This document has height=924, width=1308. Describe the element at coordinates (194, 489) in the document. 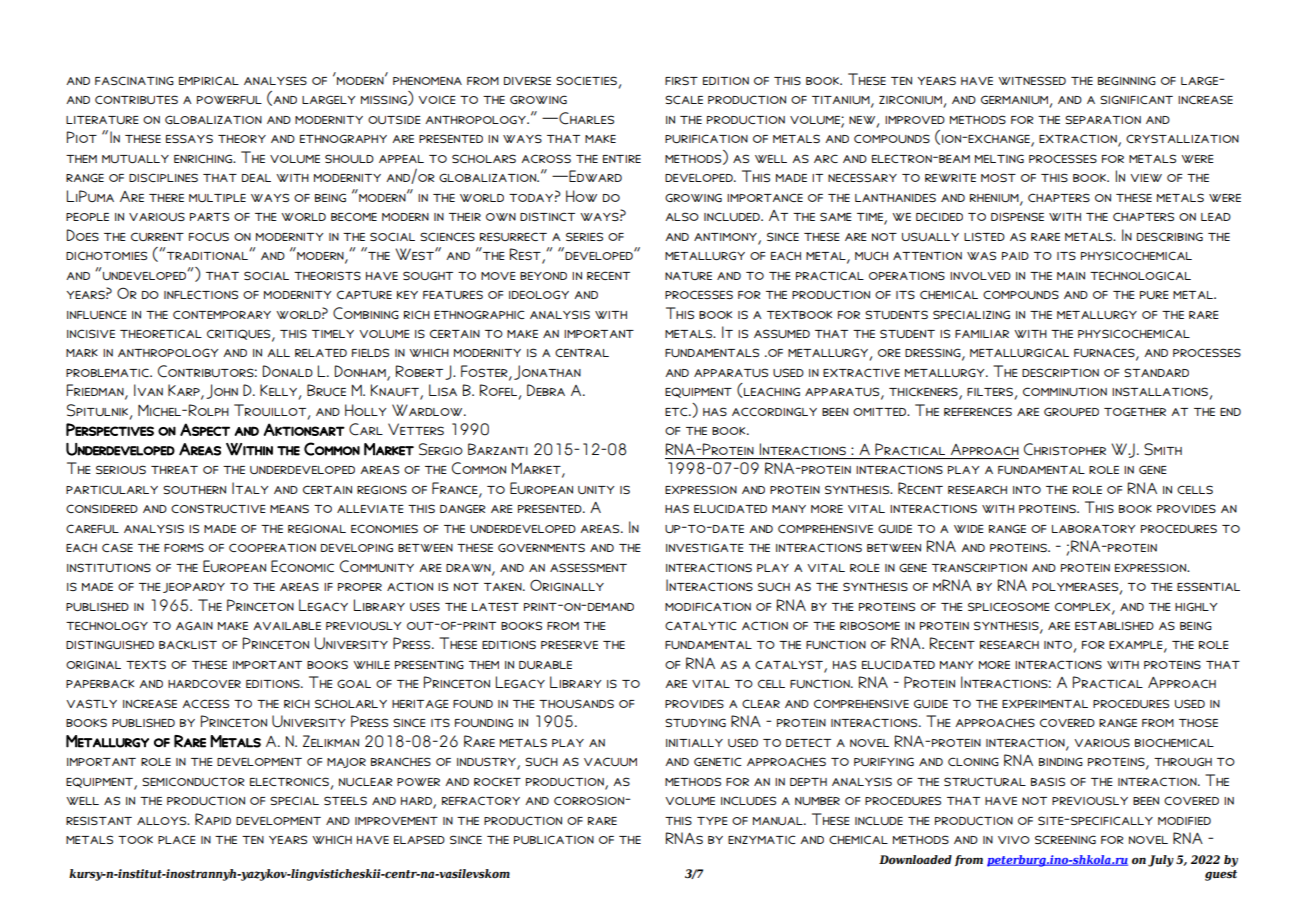

I see `southern` at that location.
